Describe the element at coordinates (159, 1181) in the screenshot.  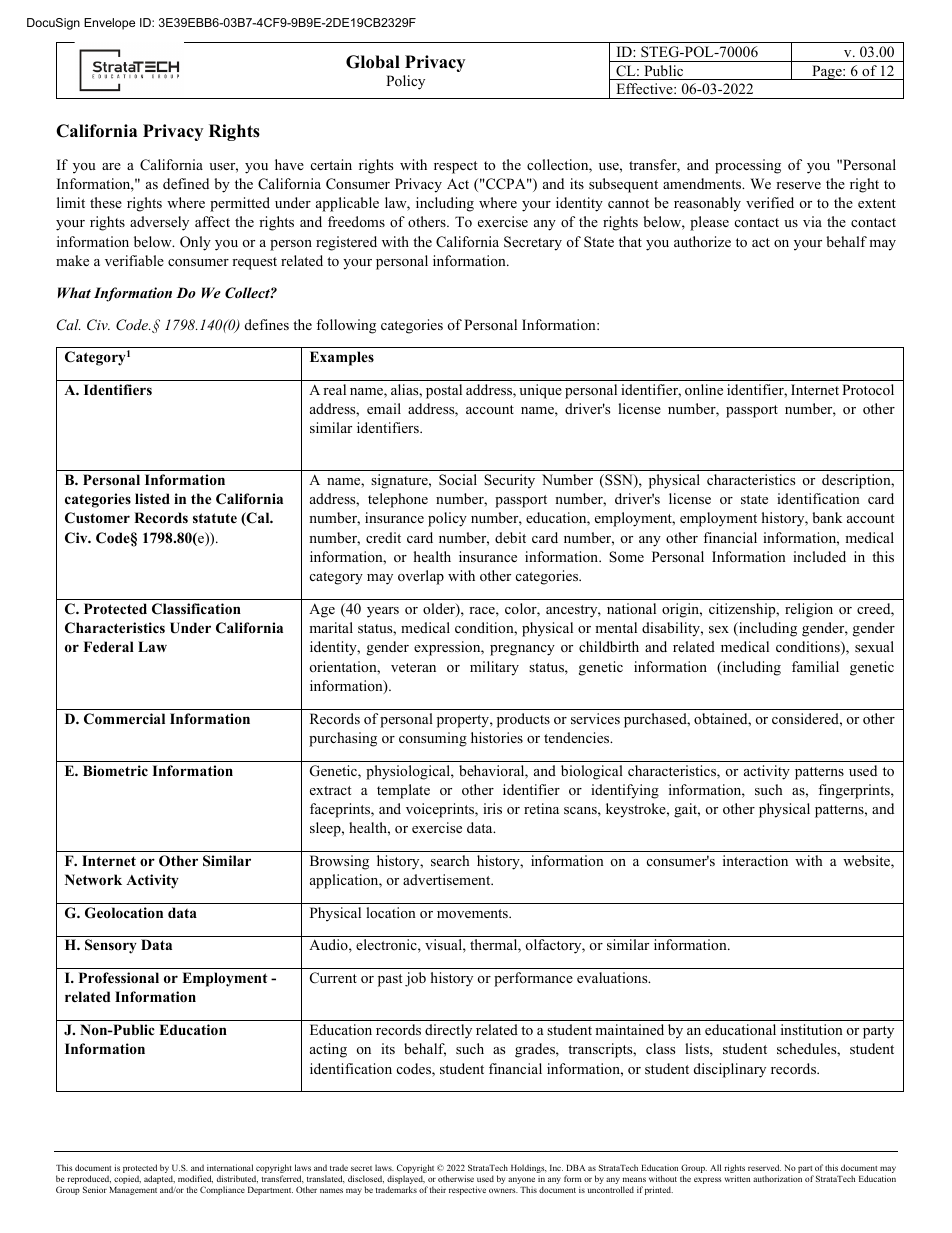
I see `adapted` at that location.
